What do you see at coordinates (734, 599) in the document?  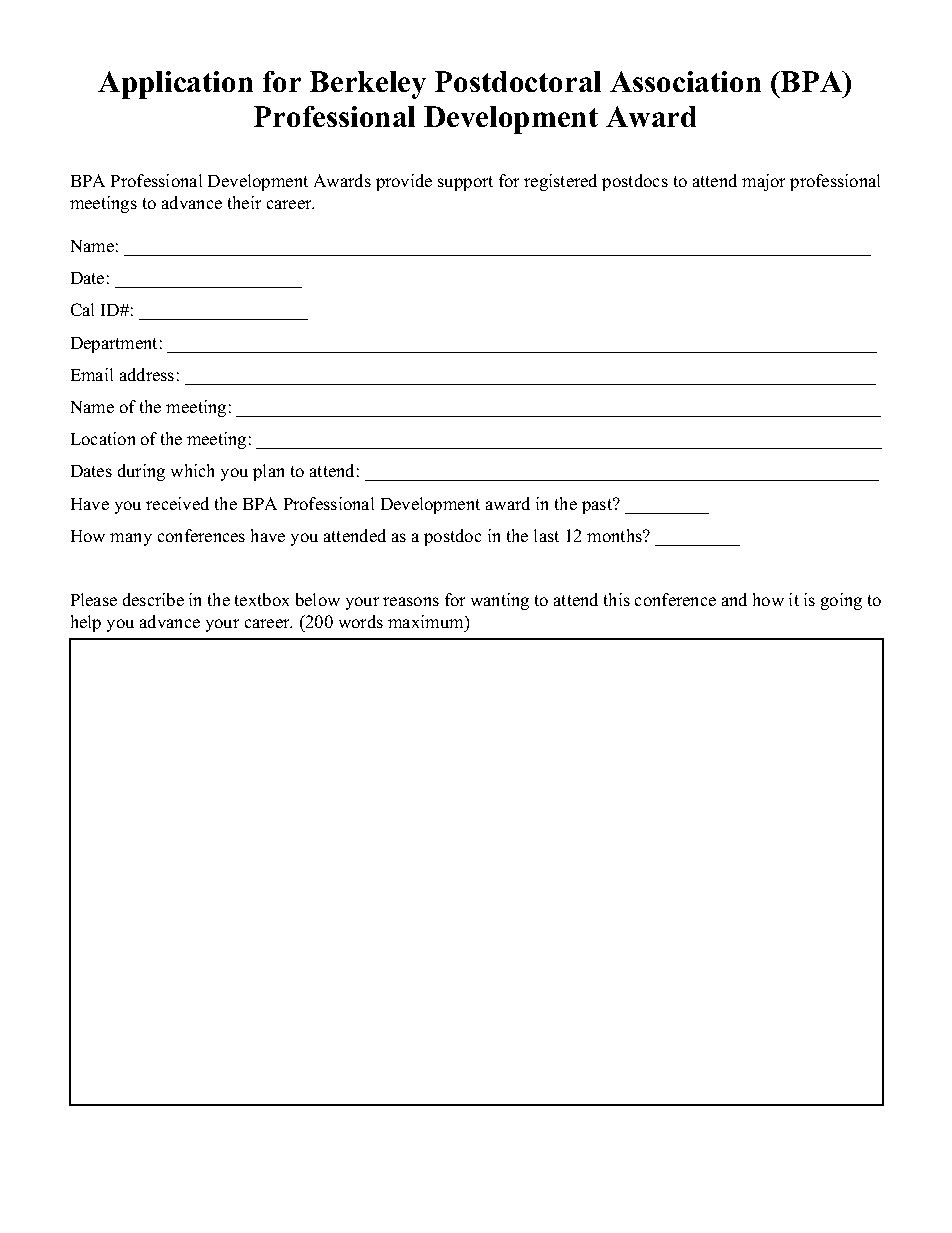 I see `and` at bounding box center [734, 599].
